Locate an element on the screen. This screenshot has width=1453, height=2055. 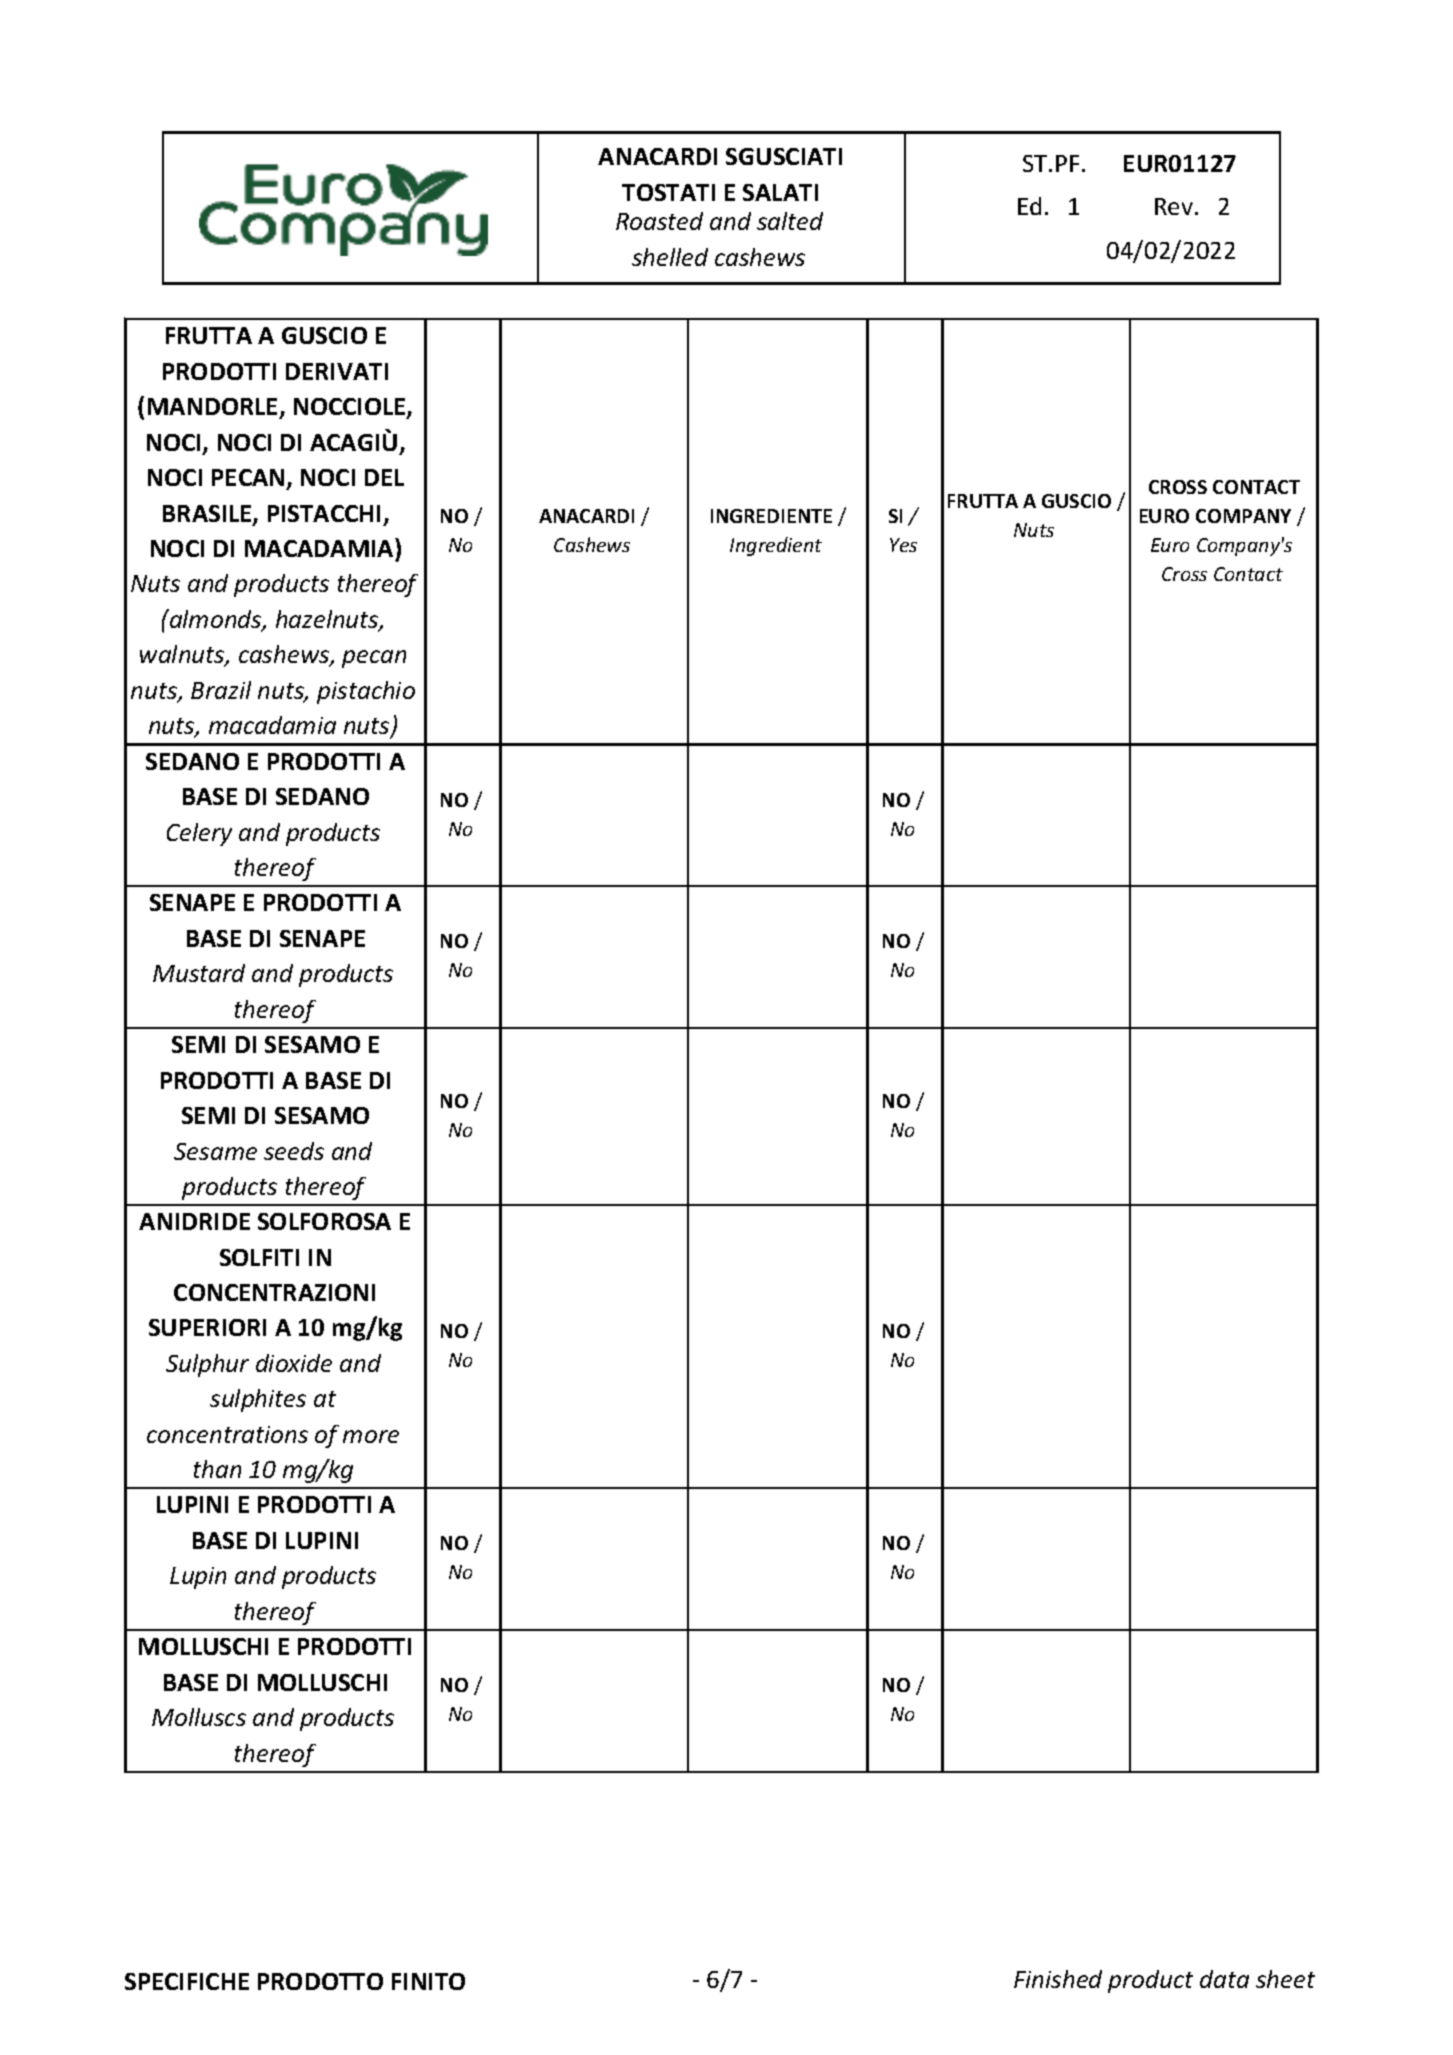
more is located at coordinates (371, 1436).
